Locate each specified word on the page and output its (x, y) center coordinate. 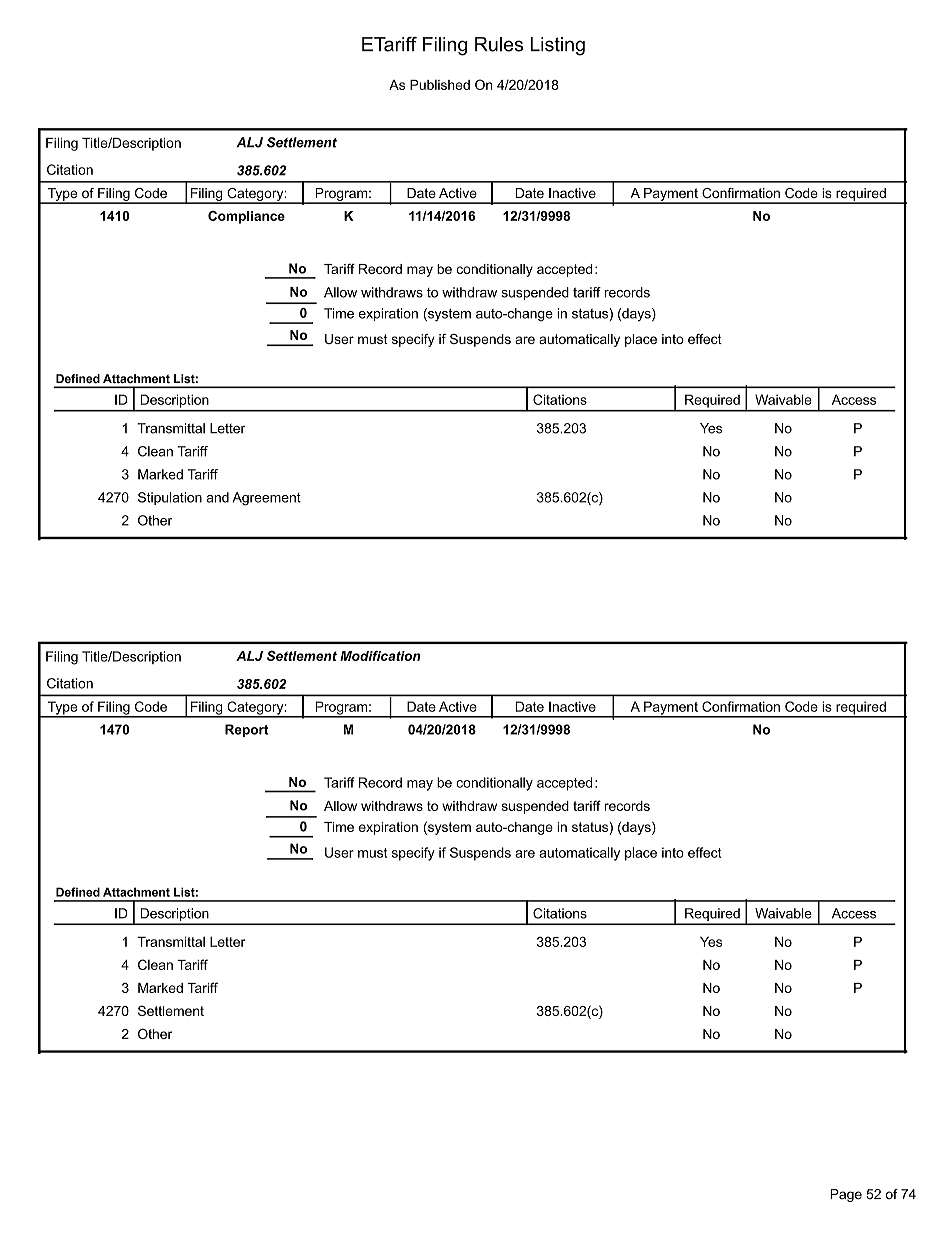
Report (246, 730)
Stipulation (170, 498)
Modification (380, 656)
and (217, 497)
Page (846, 1195)
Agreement (267, 499)
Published (440, 85)
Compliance (246, 217)
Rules (499, 44)
